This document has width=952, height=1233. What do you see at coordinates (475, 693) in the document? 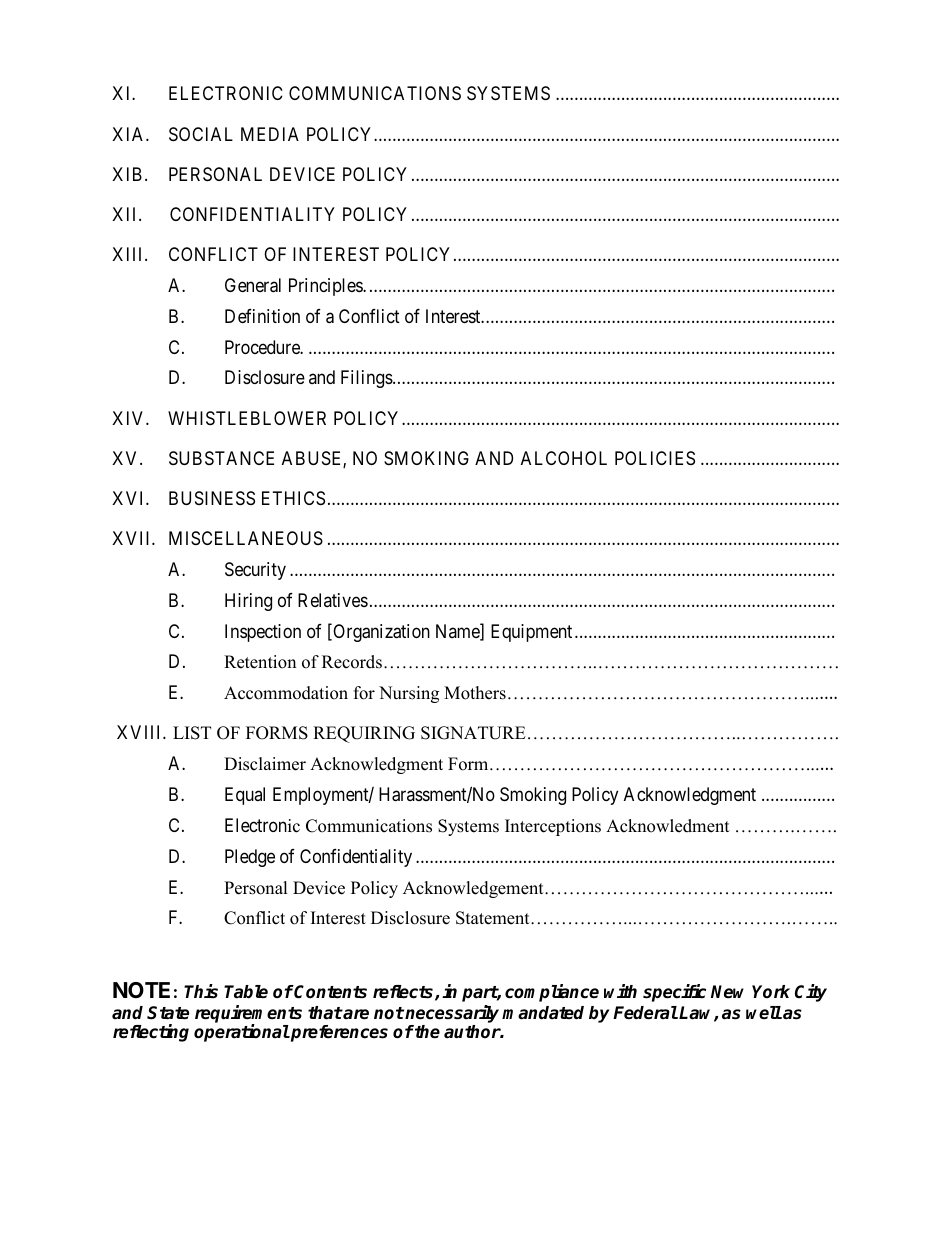
I see `Mothers` at bounding box center [475, 693].
